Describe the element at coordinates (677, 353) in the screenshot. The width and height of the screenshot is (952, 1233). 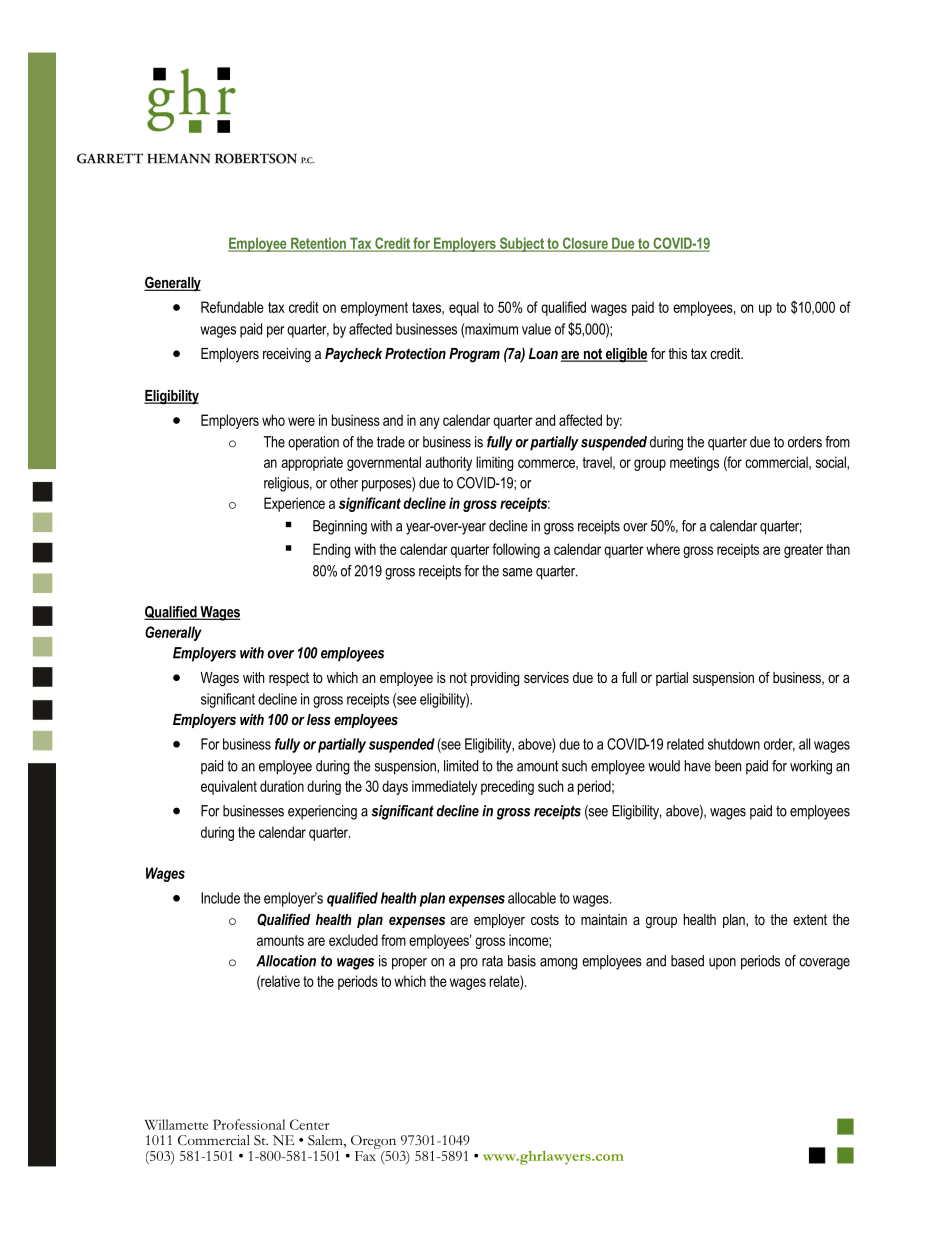
I see `this` at that location.
